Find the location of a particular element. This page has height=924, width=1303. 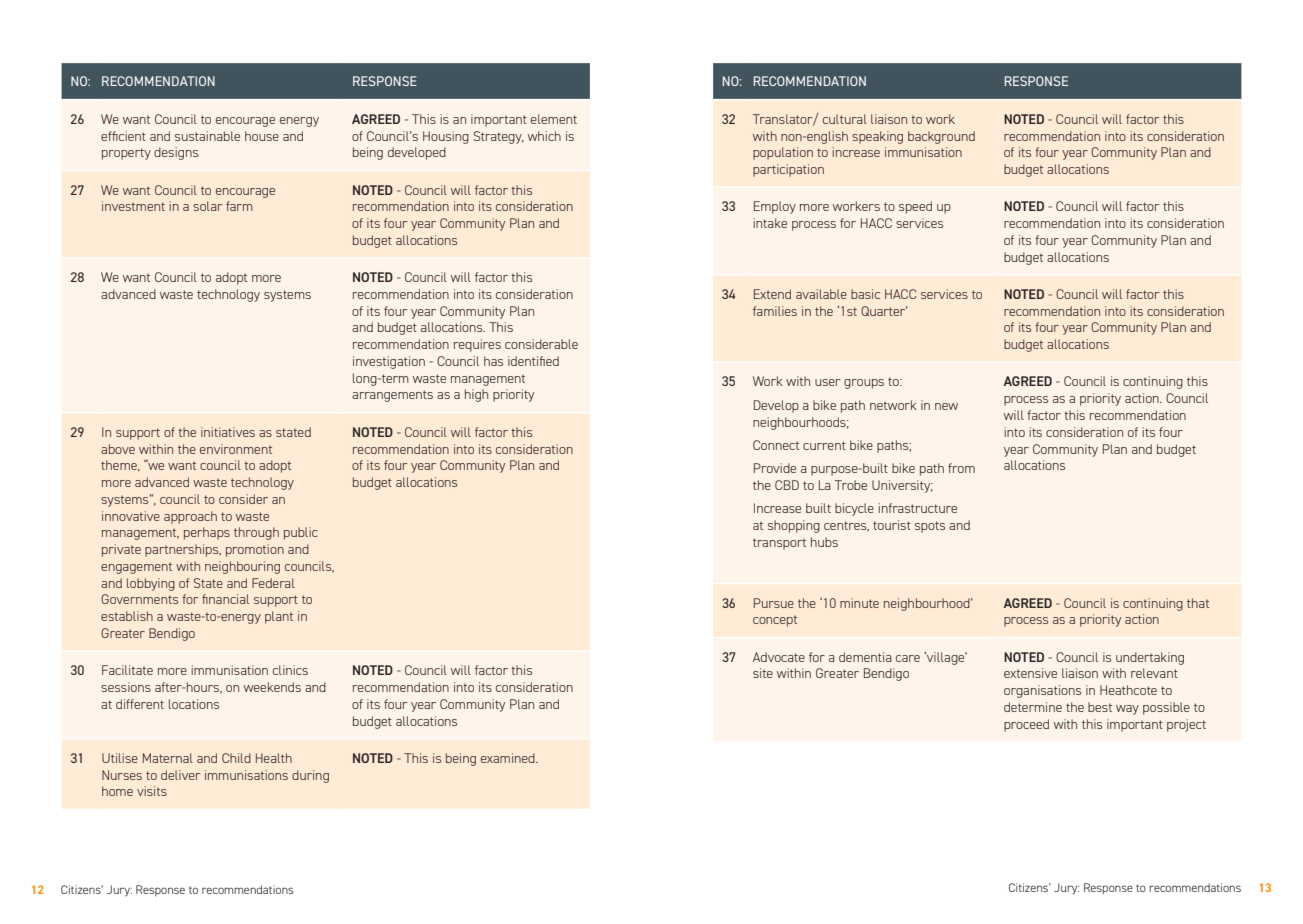

spots is located at coordinates (930, 527).
